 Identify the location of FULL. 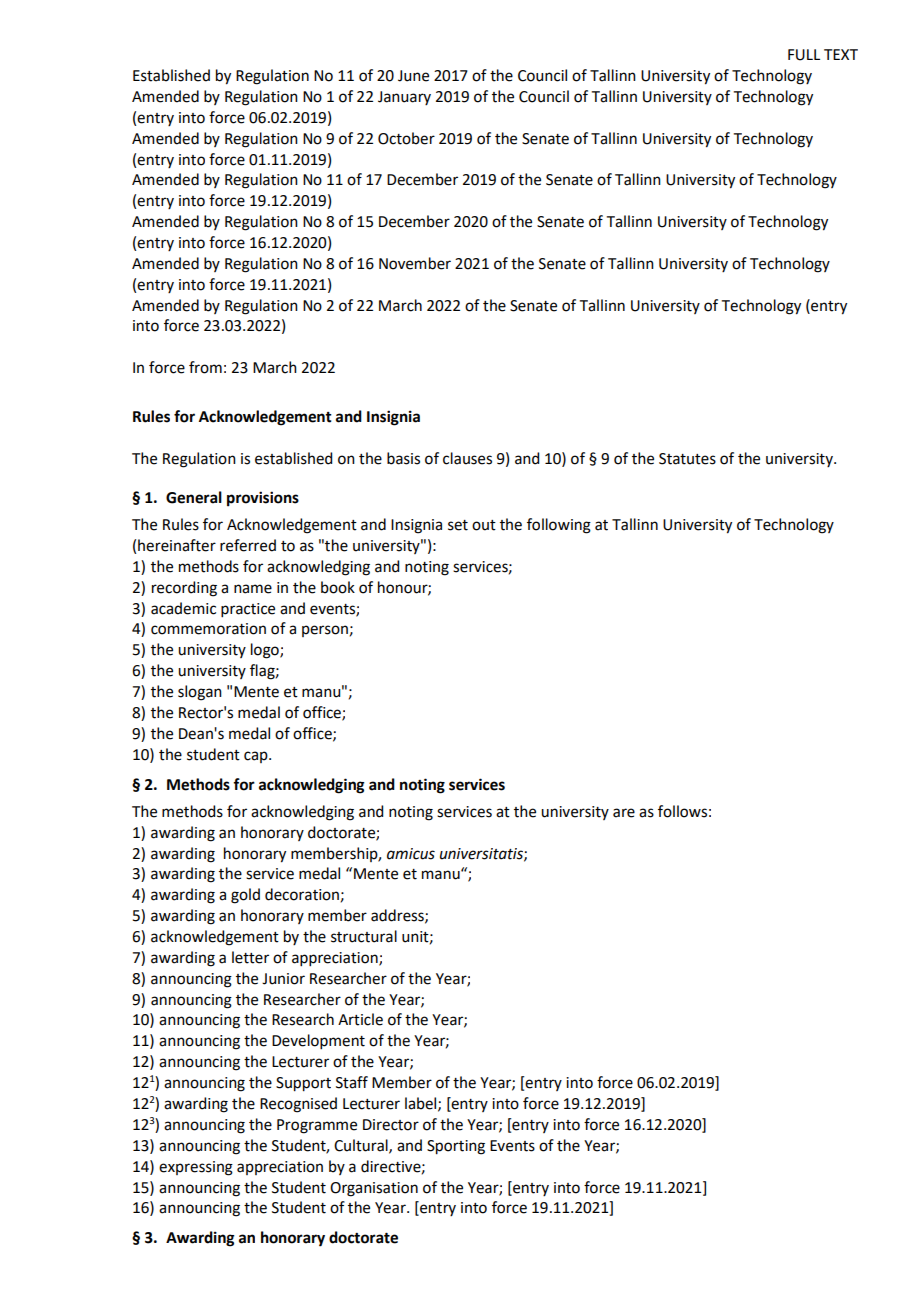
(804, 55).
